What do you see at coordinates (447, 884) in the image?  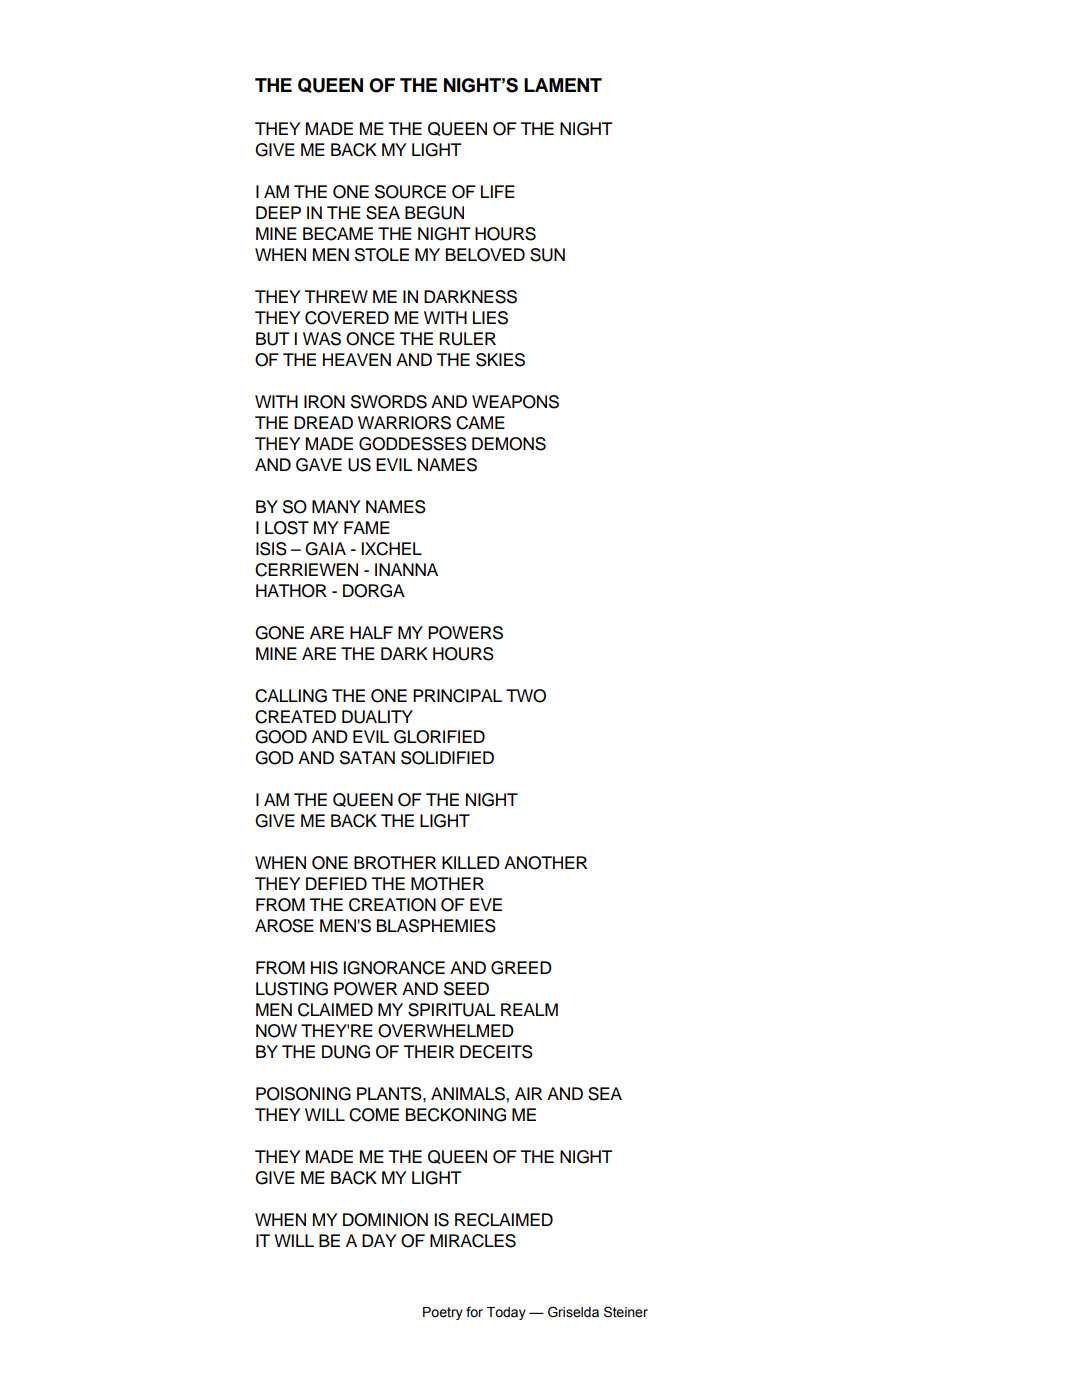 I see `MOTHER` at bounding box center [447, 884].
